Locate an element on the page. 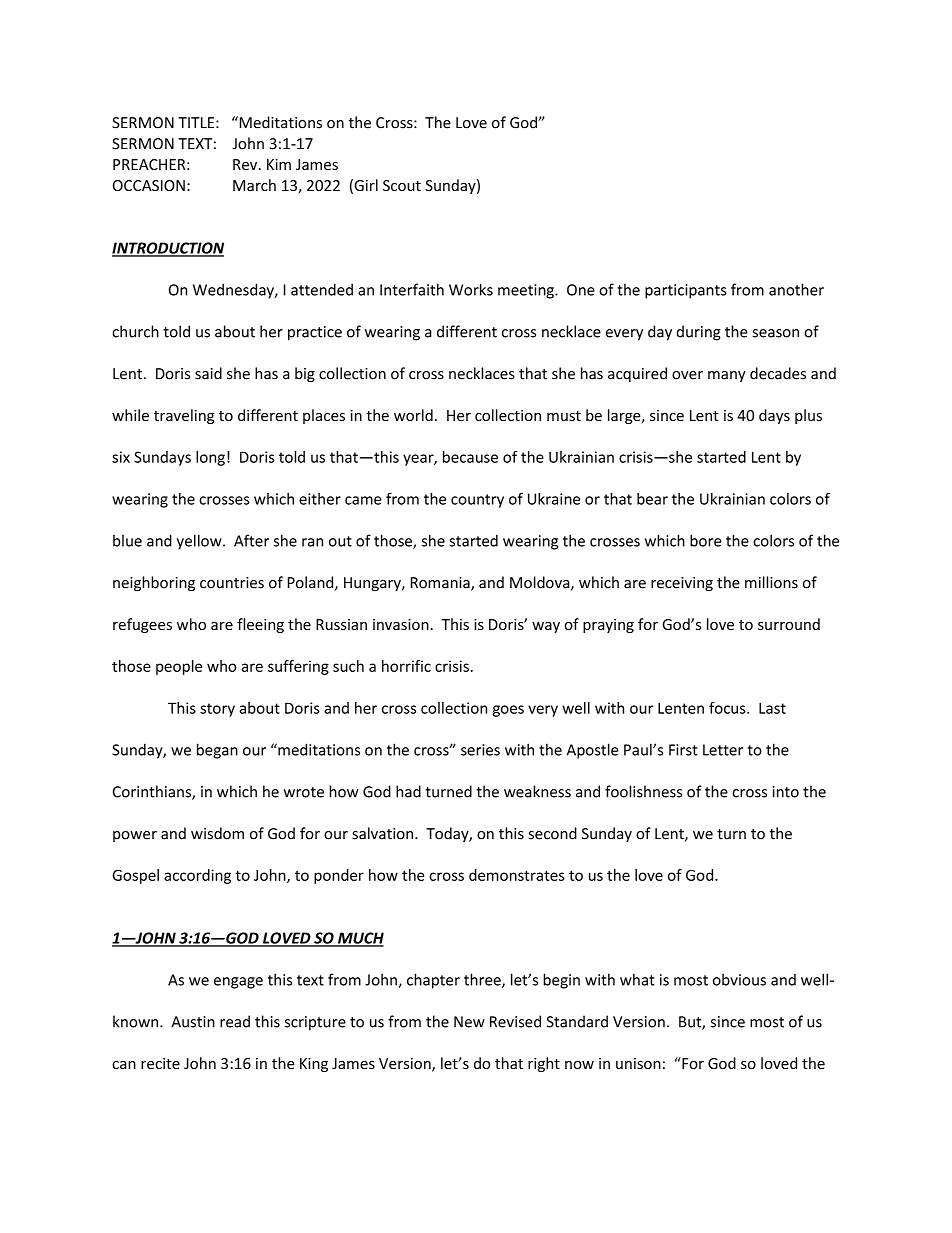  receiving is located at coordinates (682, 584).
